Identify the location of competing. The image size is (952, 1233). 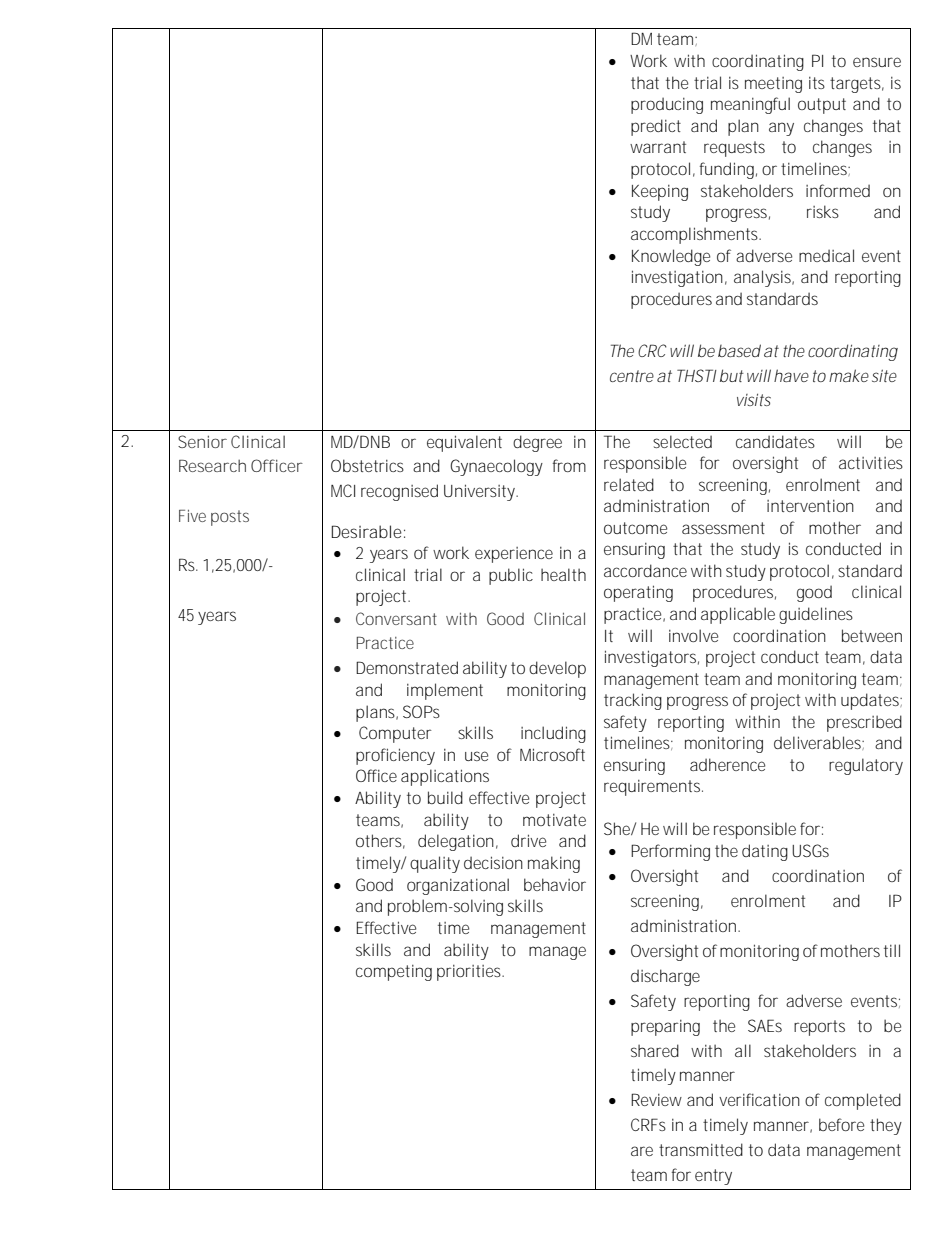
(394, 973).
